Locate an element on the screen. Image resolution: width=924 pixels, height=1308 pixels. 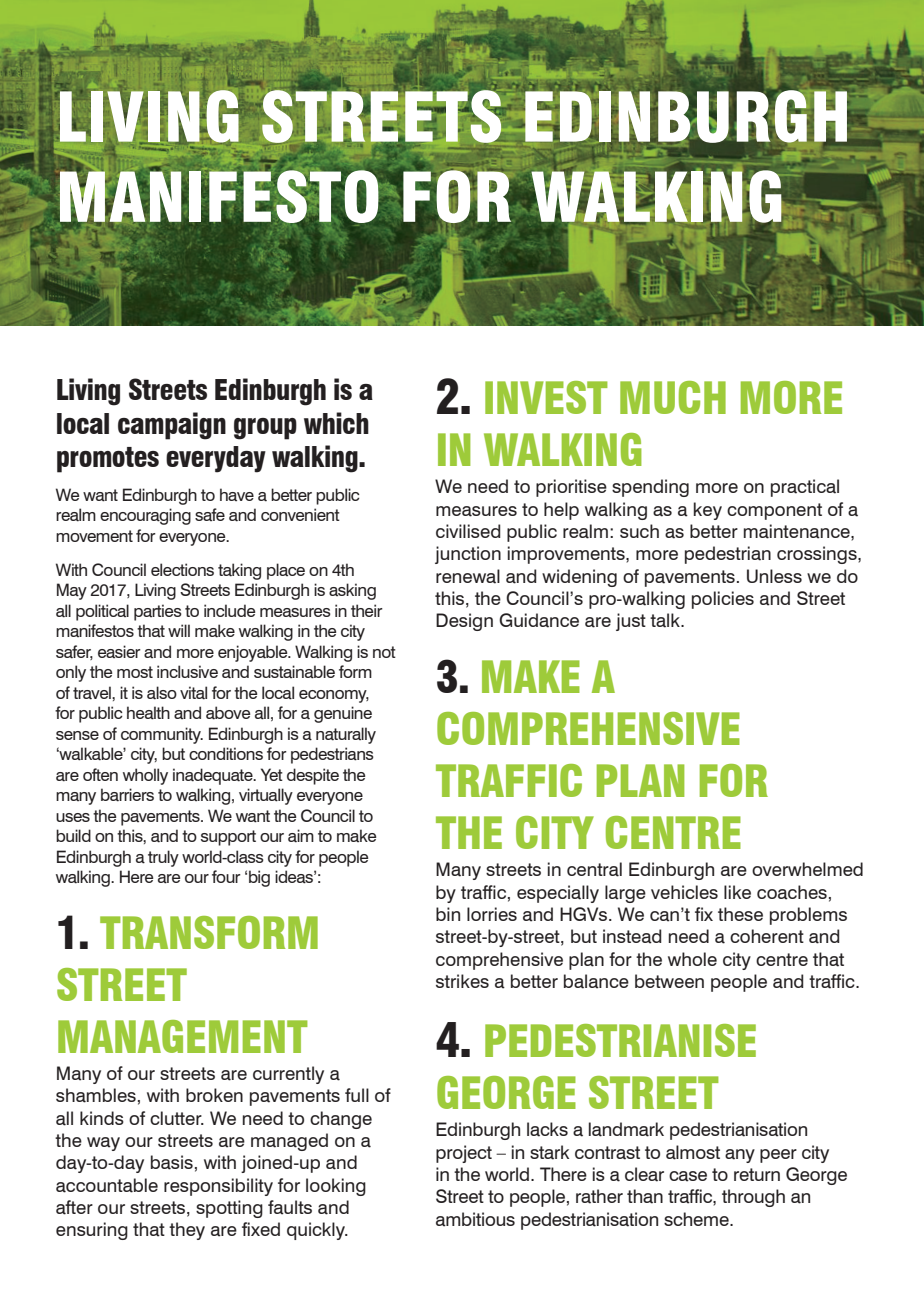
Design is located at coordinates (464, 622).
